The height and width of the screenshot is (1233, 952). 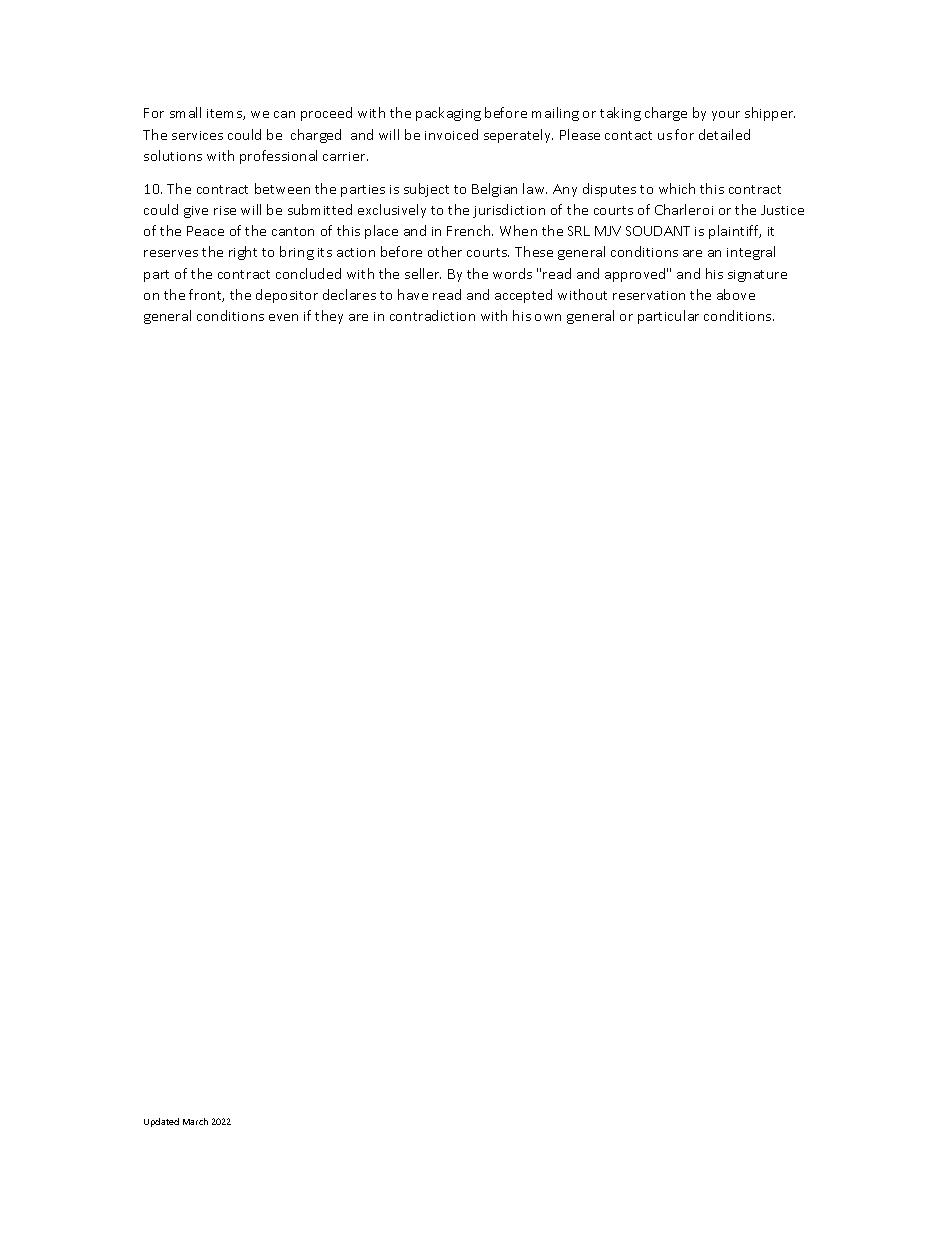 What do you see at coordinates (197, 135) in the screenshot?
I see `services` at bounding box center [197, 135].
